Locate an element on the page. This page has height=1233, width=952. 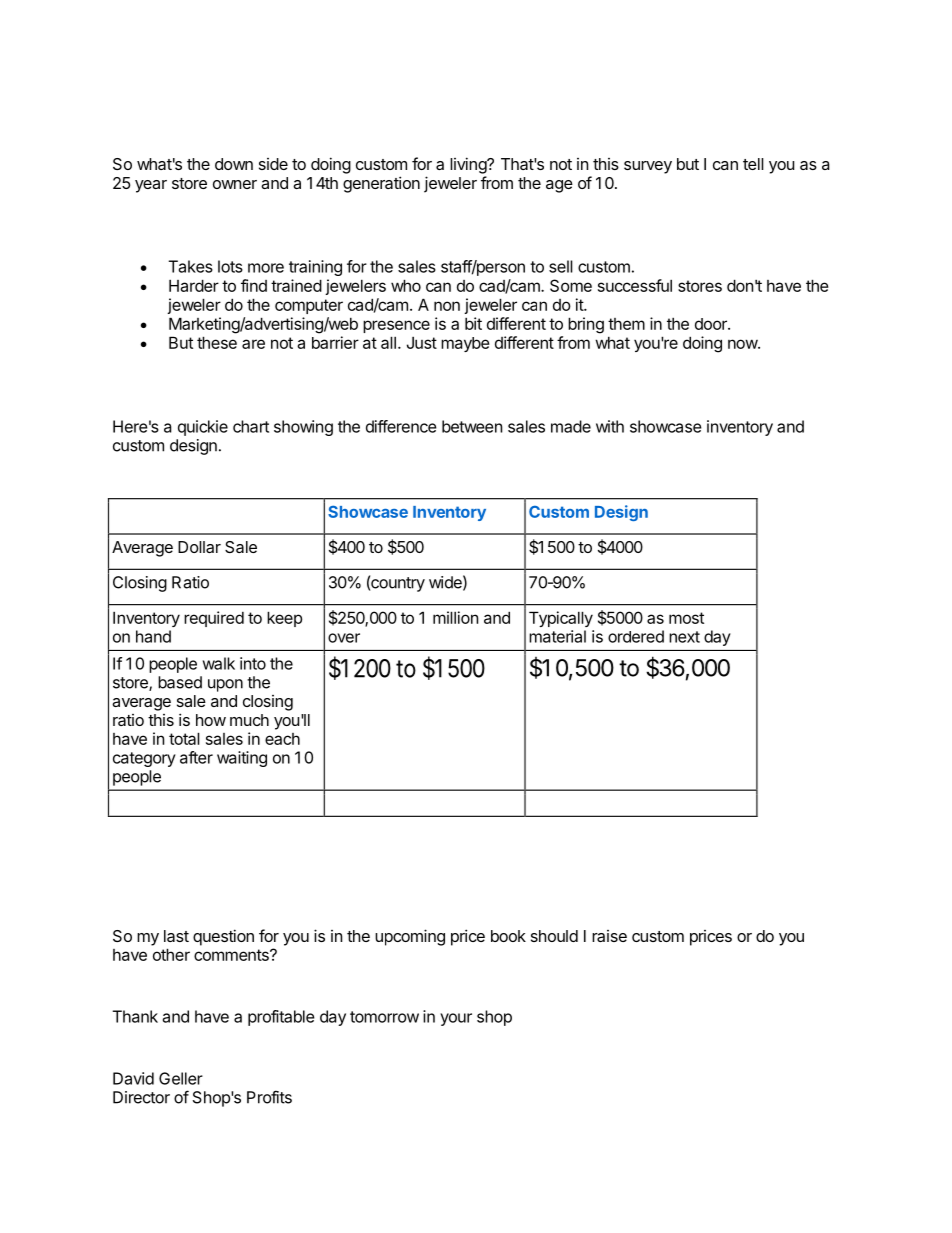
living is located at coordinates (469, 165).
